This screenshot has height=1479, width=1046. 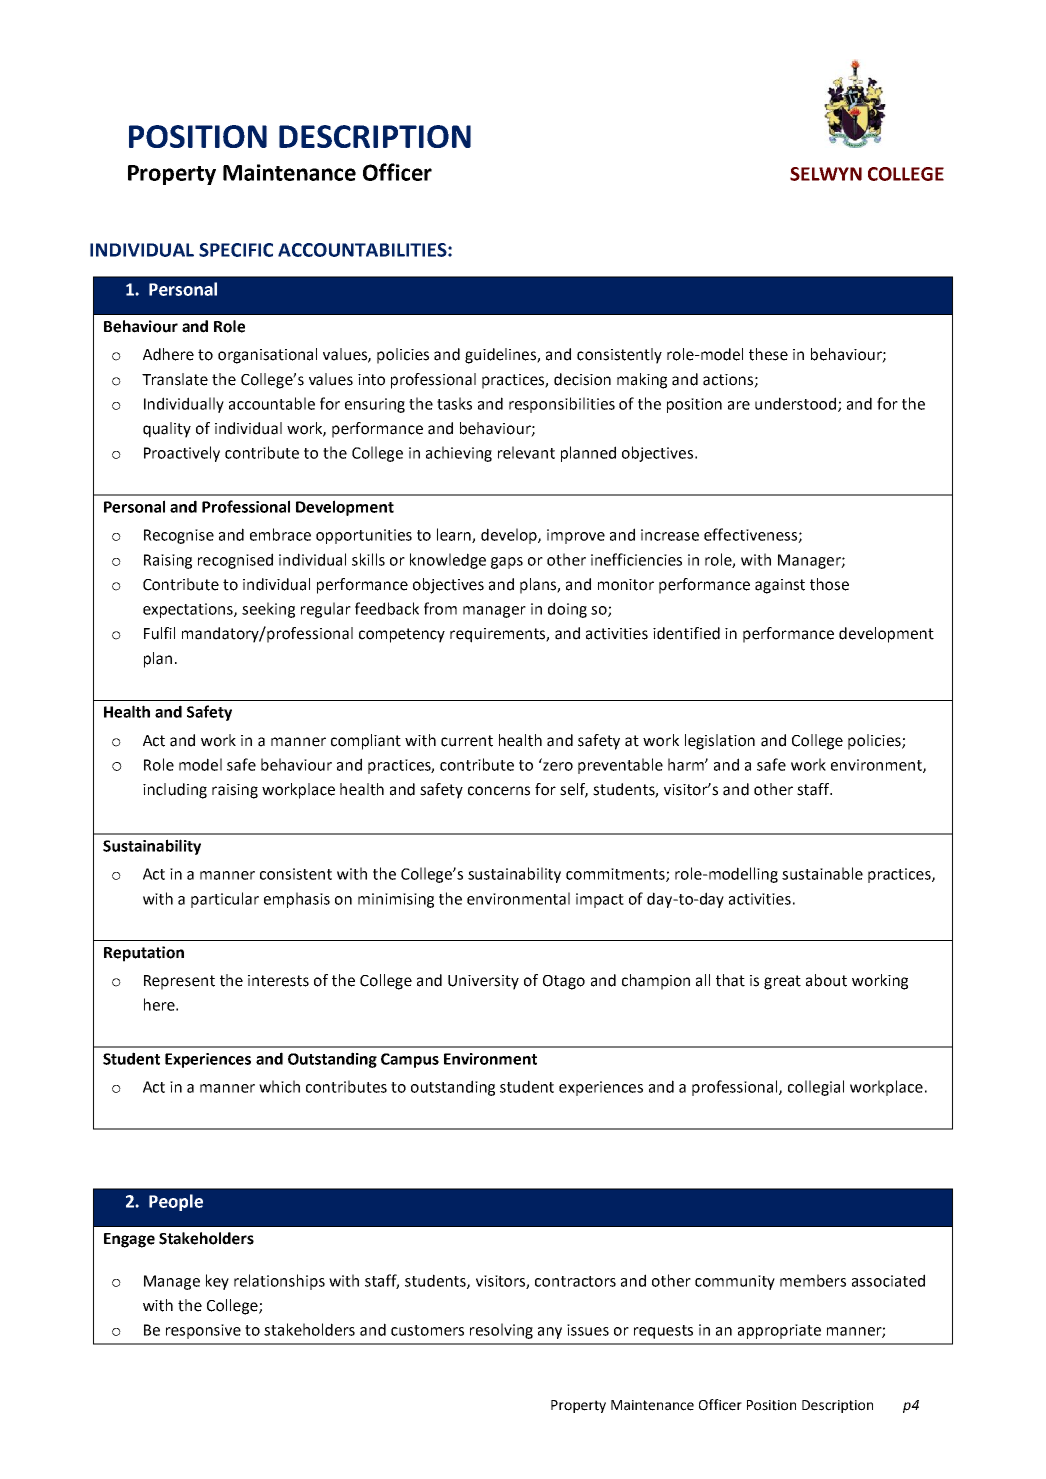 I want to click on SELWYN, so click(x=826, y=174).
